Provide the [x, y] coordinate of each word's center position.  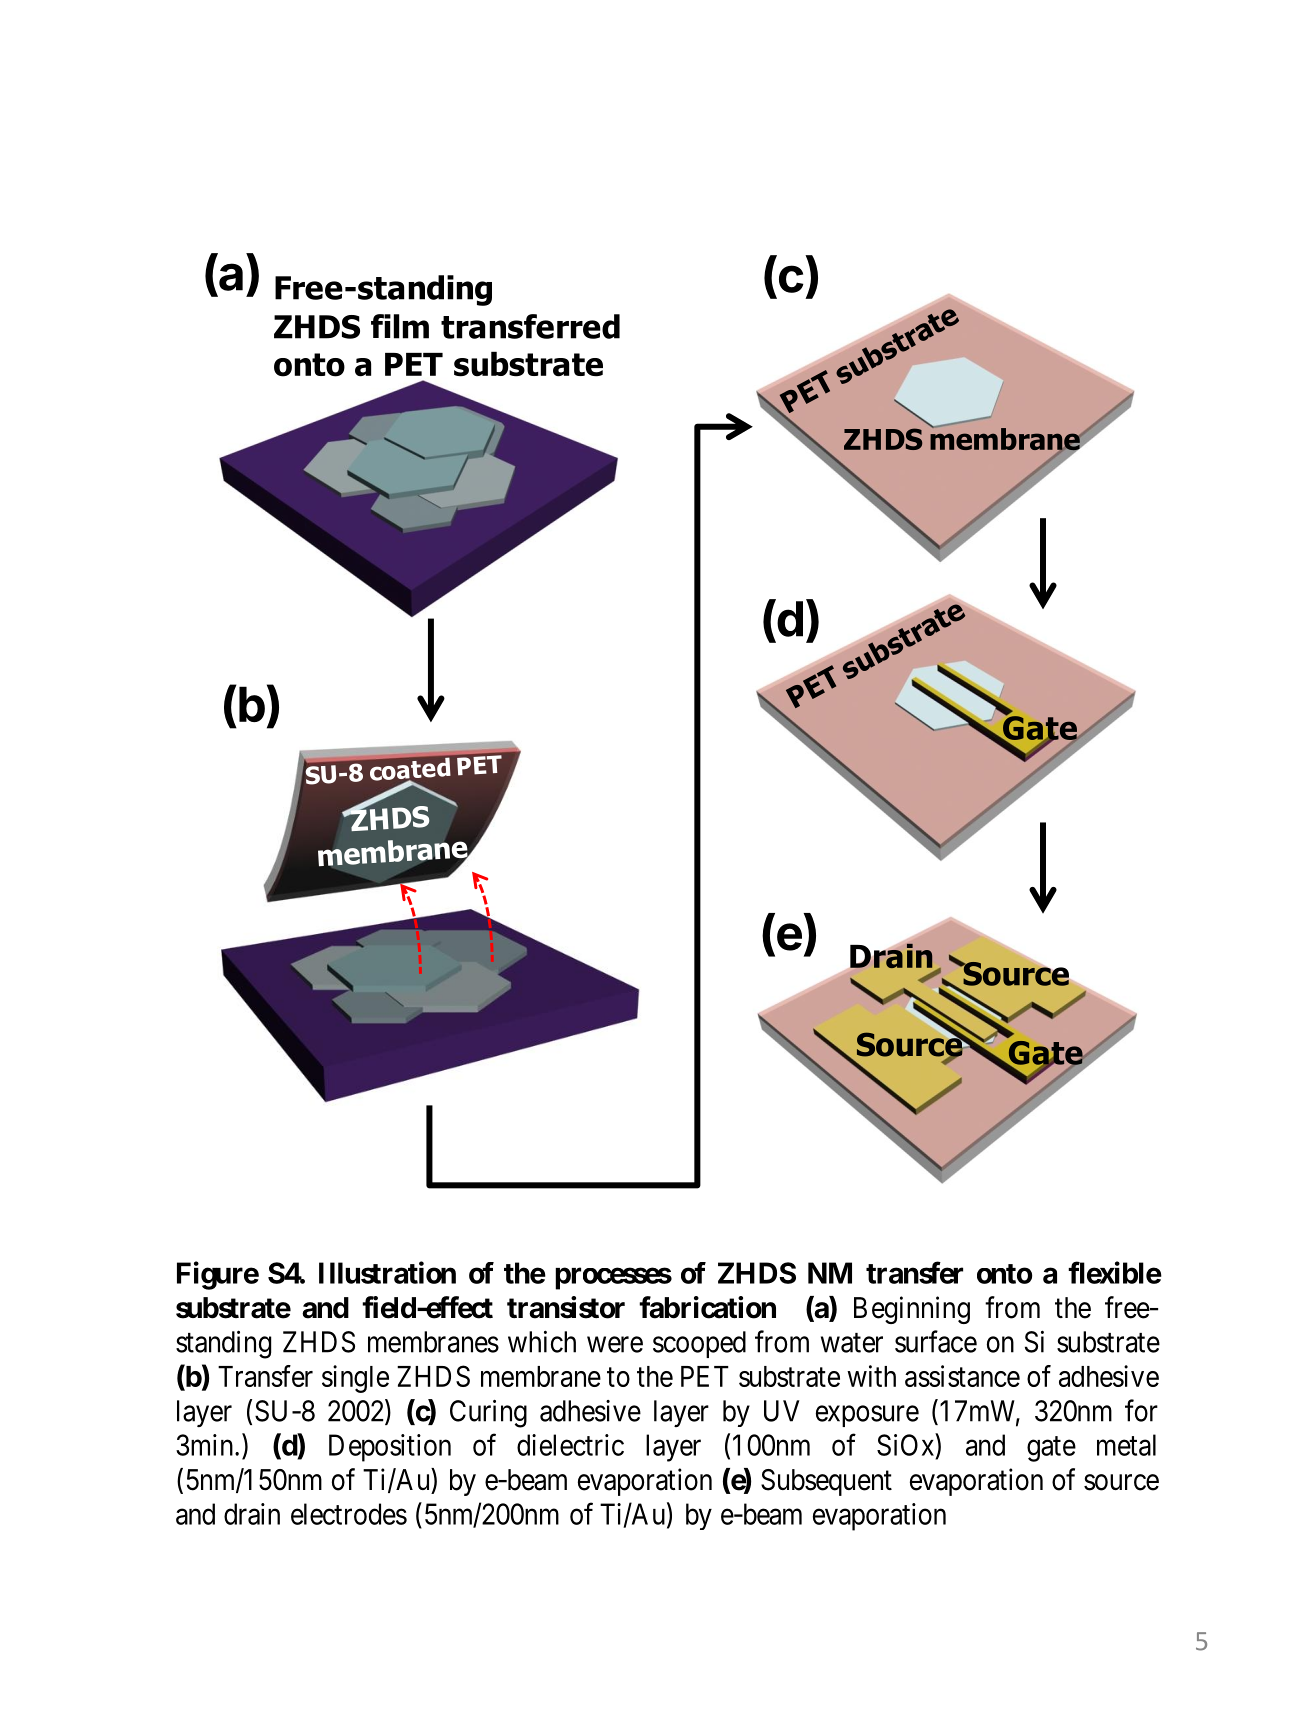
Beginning [912, 1310]
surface [936, 1341]
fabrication [707, 1307]
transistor [566, 1307]
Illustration [387, 1272]
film [400, 326]
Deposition [390, 1448]
